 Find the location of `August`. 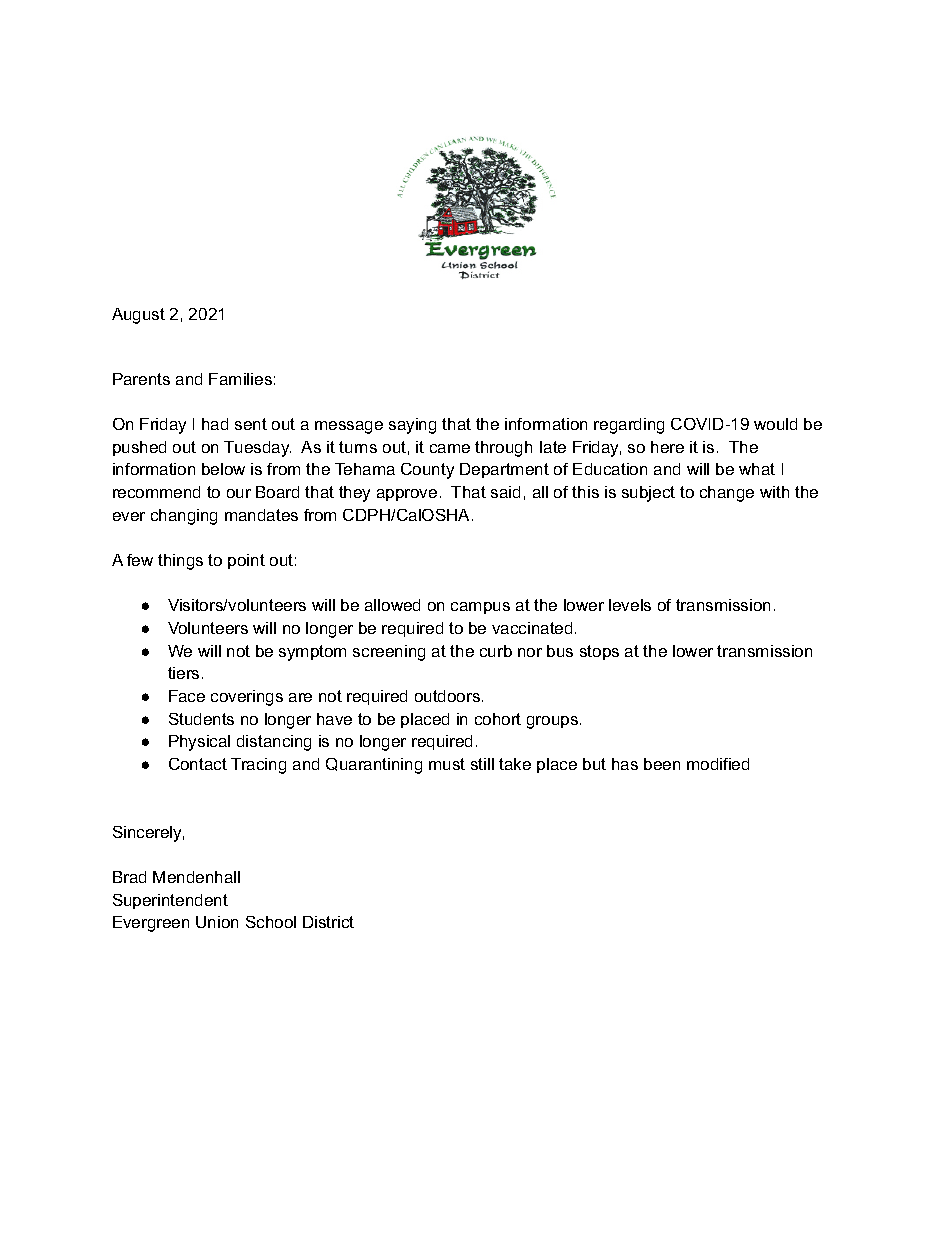

August is located at coordinates (138, 316).
